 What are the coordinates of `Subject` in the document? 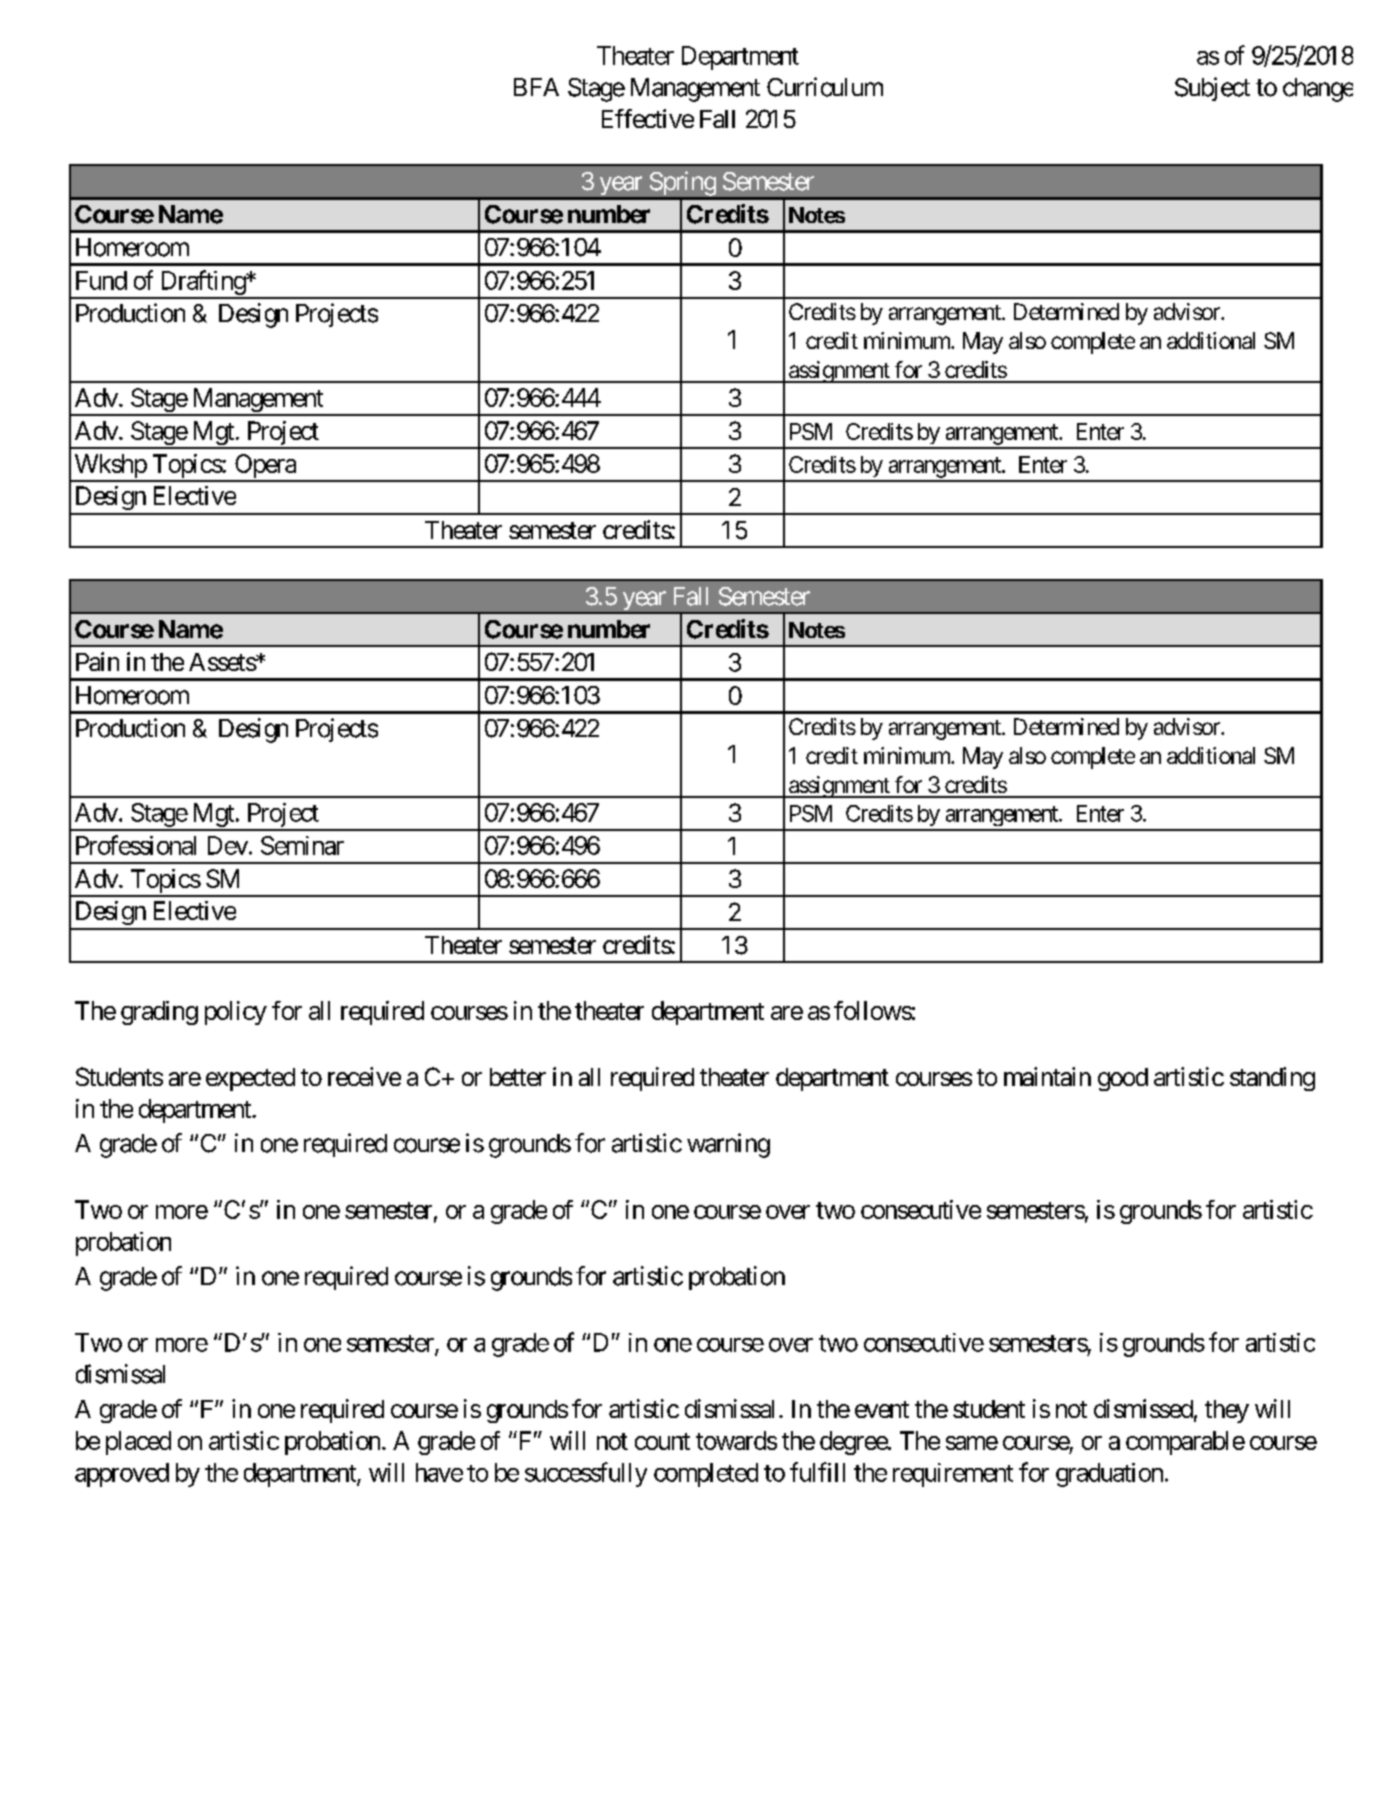 It's located at (1212, 89).
